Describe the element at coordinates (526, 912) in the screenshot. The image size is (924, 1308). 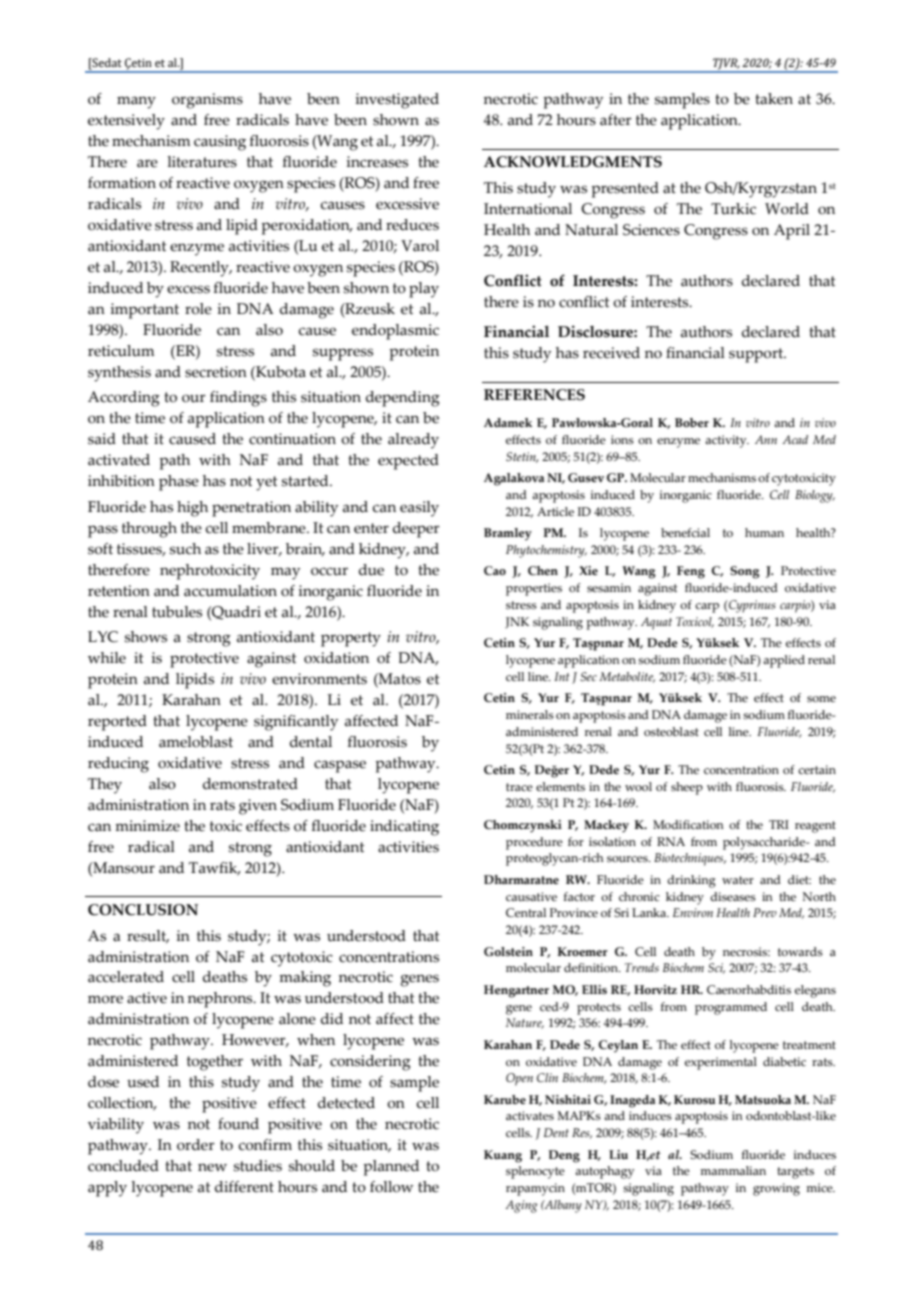
I see `Central` at that location.
